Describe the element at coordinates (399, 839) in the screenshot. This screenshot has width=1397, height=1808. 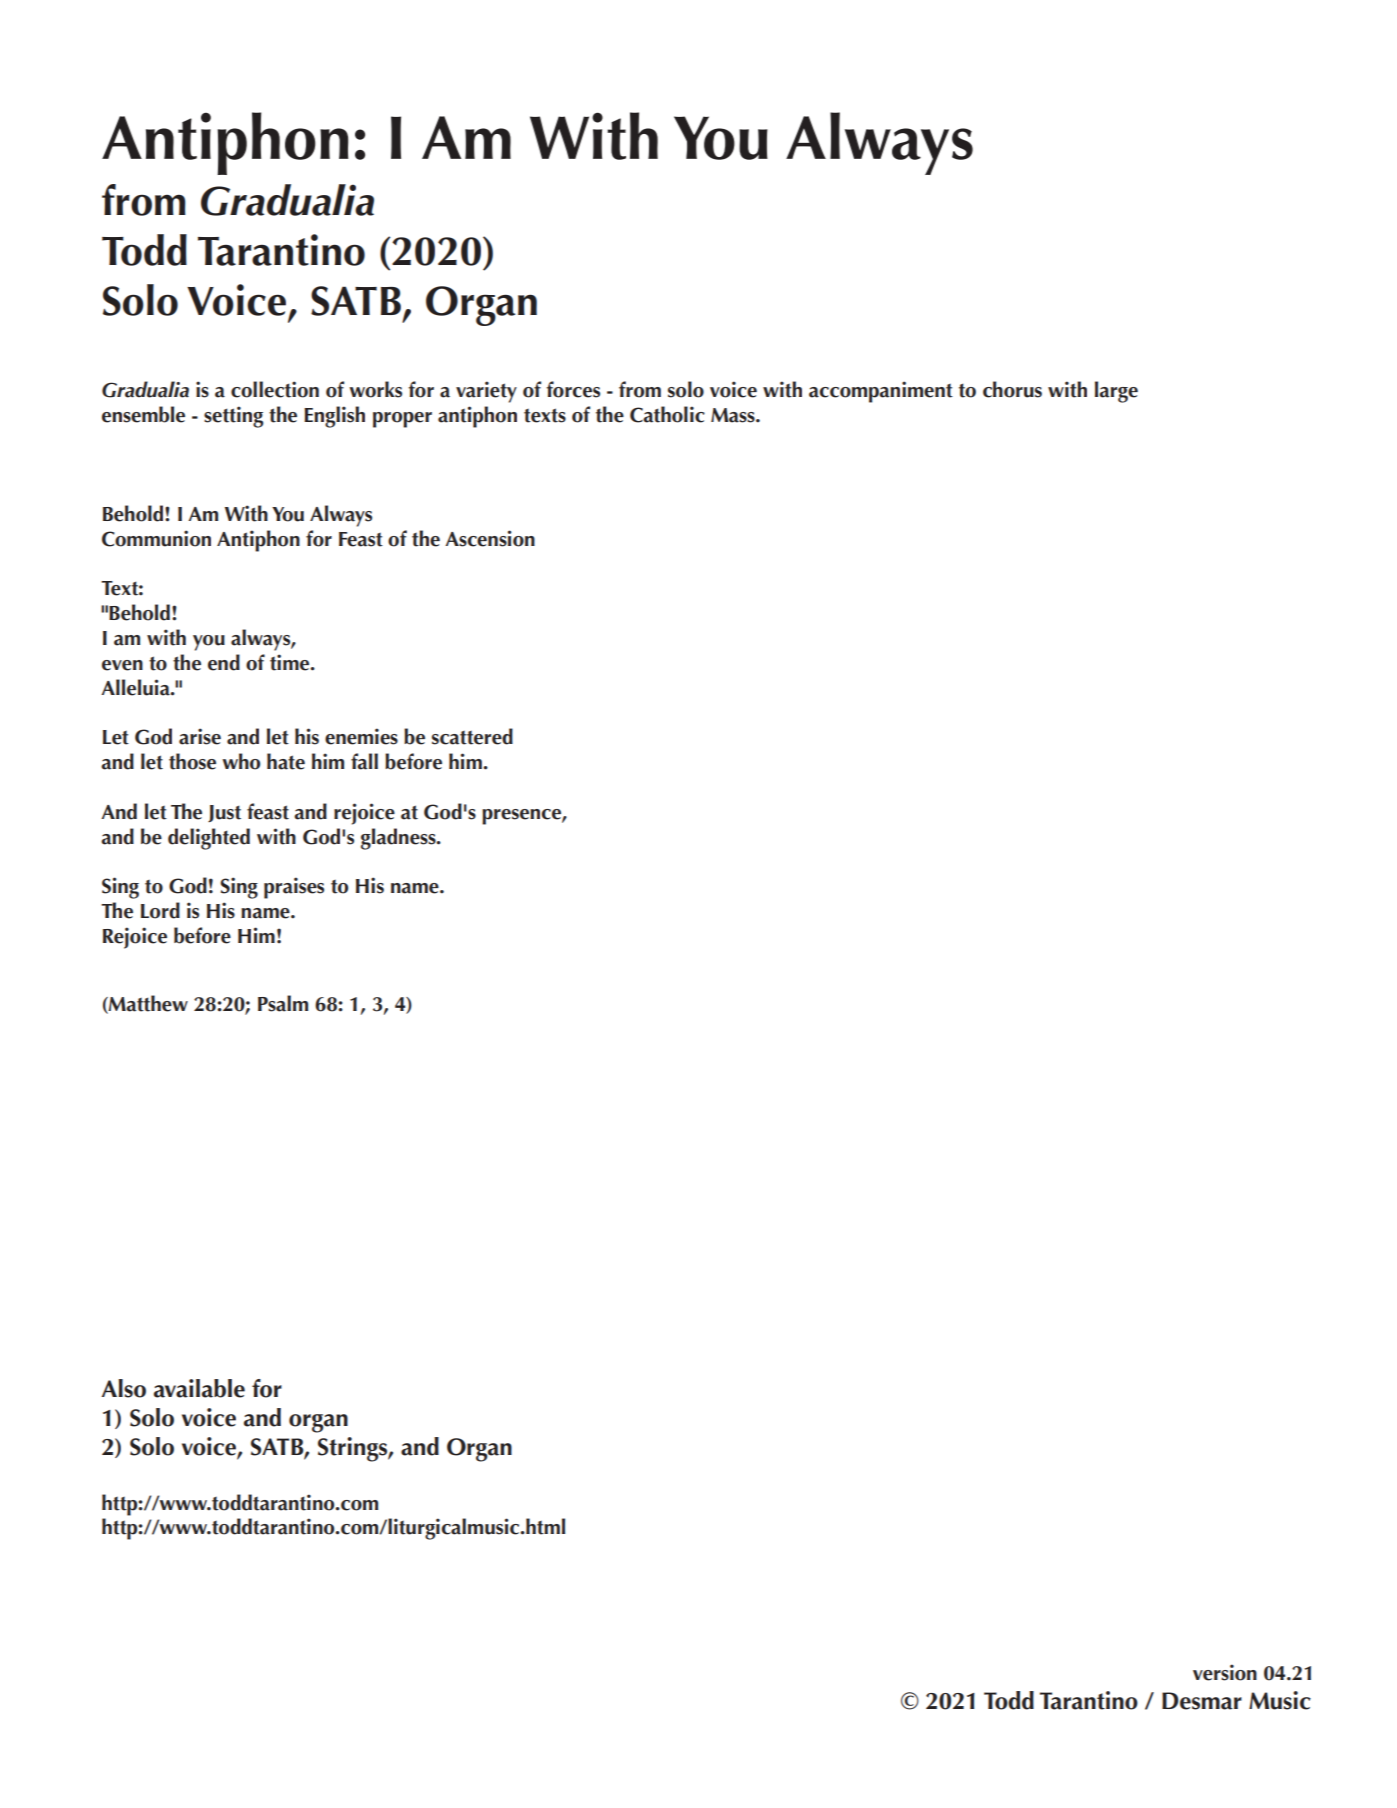
I see `gladness` at that location.
